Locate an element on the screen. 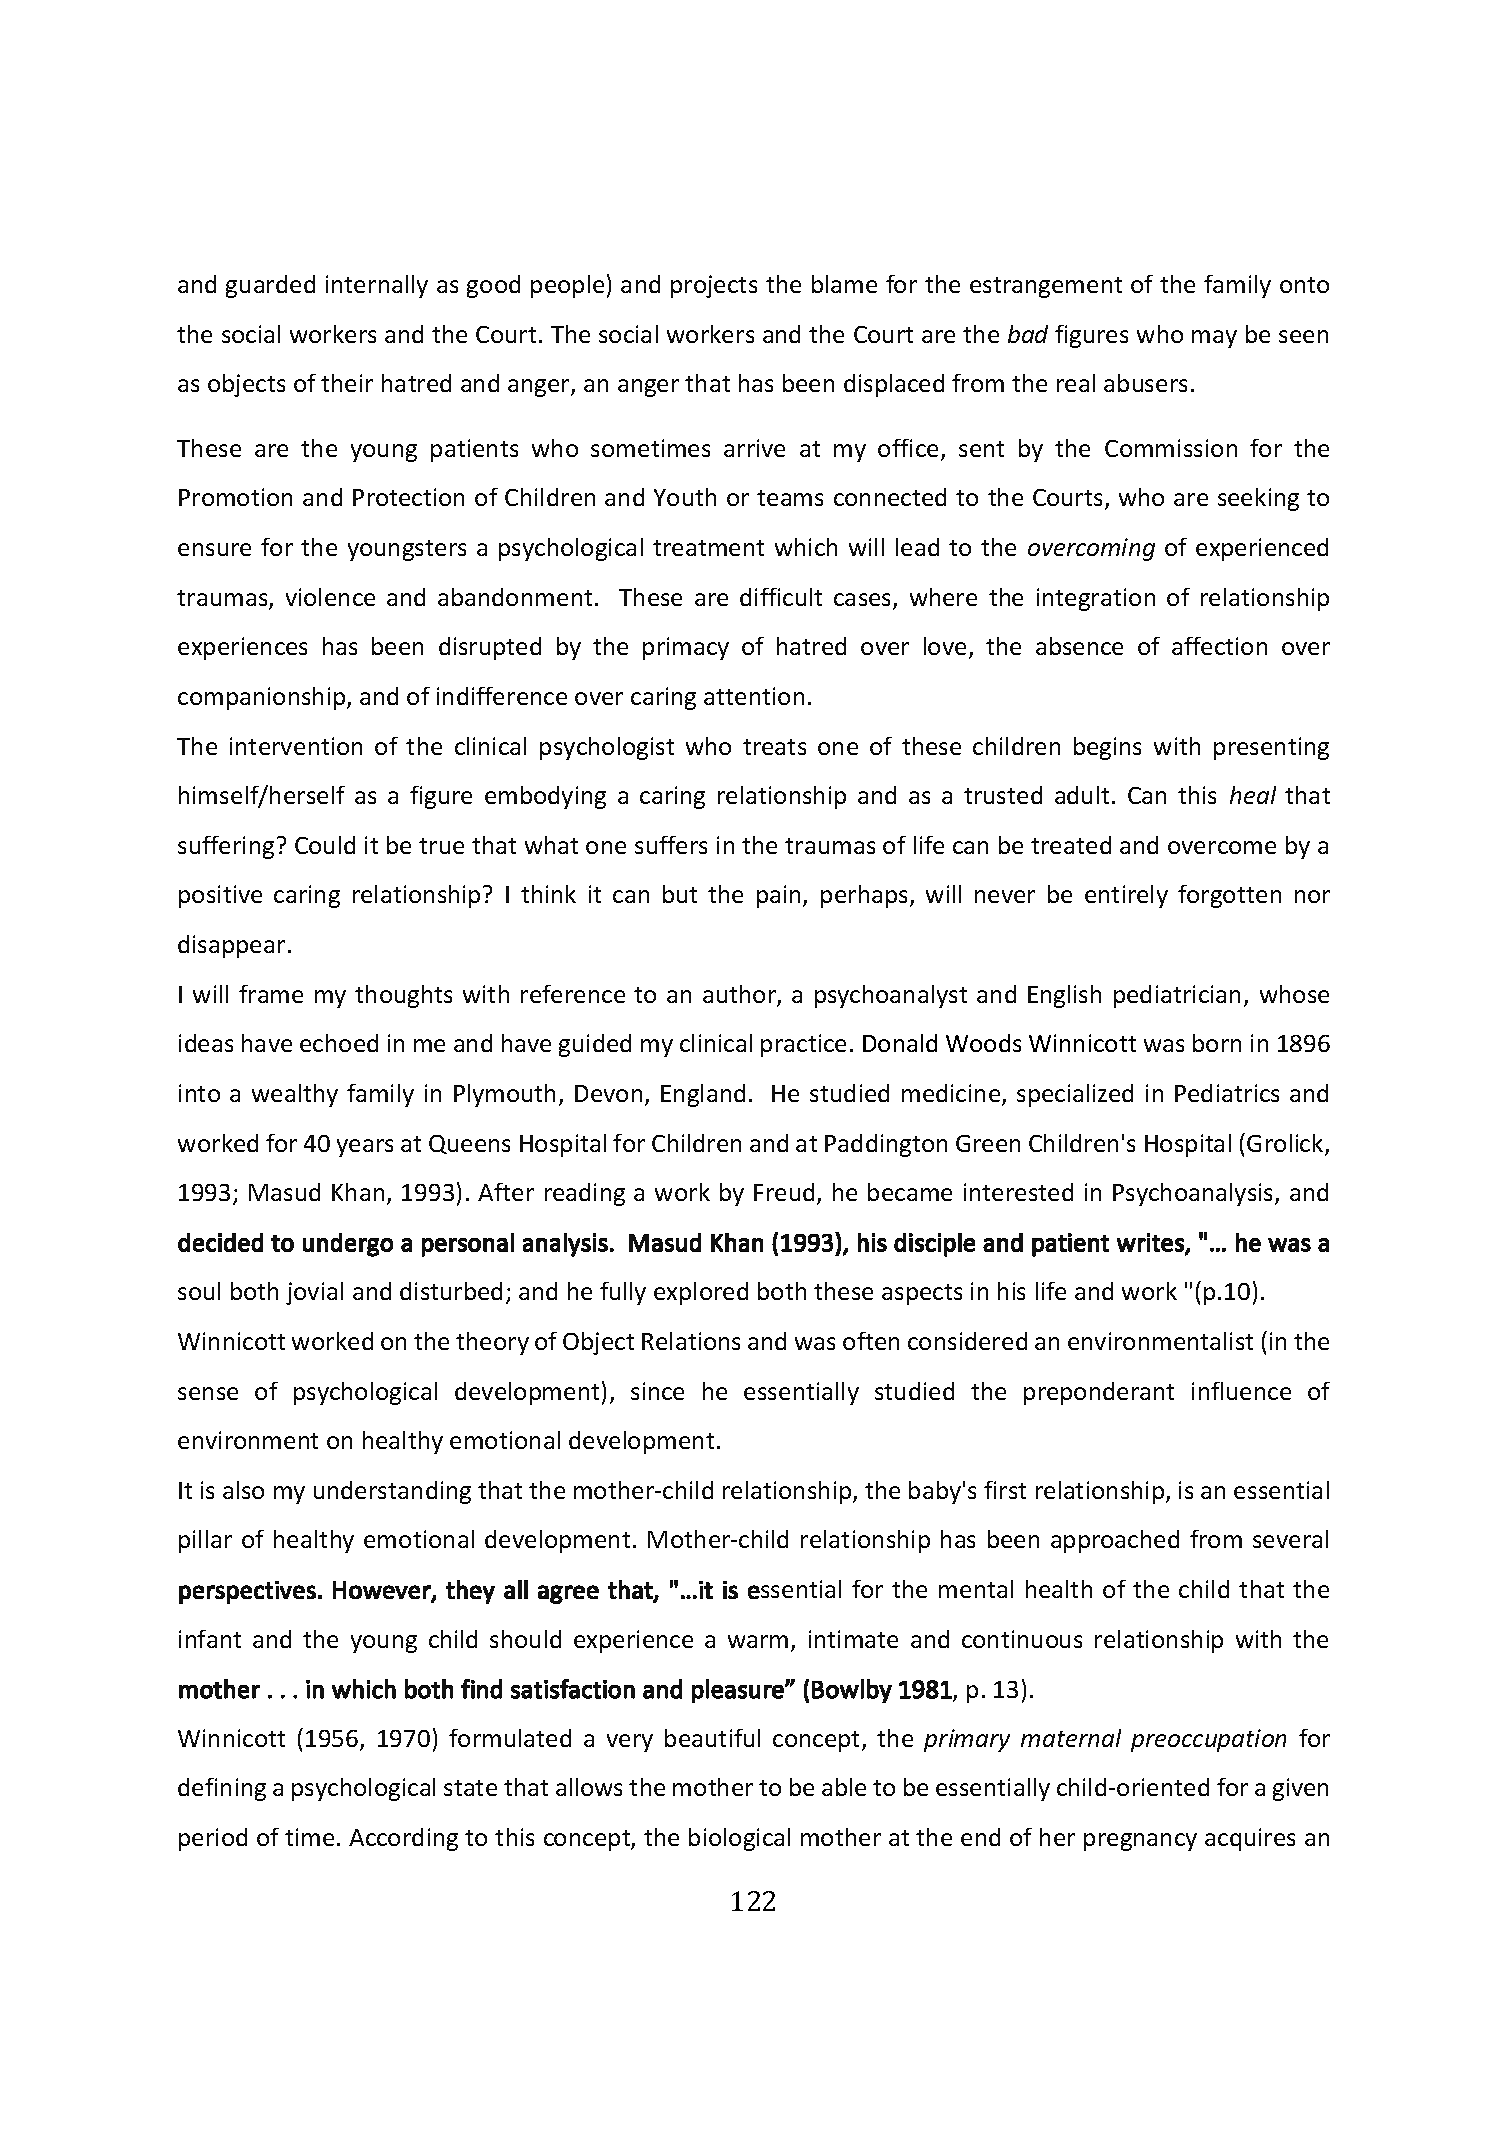  their is located at coordinates (347, 383).
